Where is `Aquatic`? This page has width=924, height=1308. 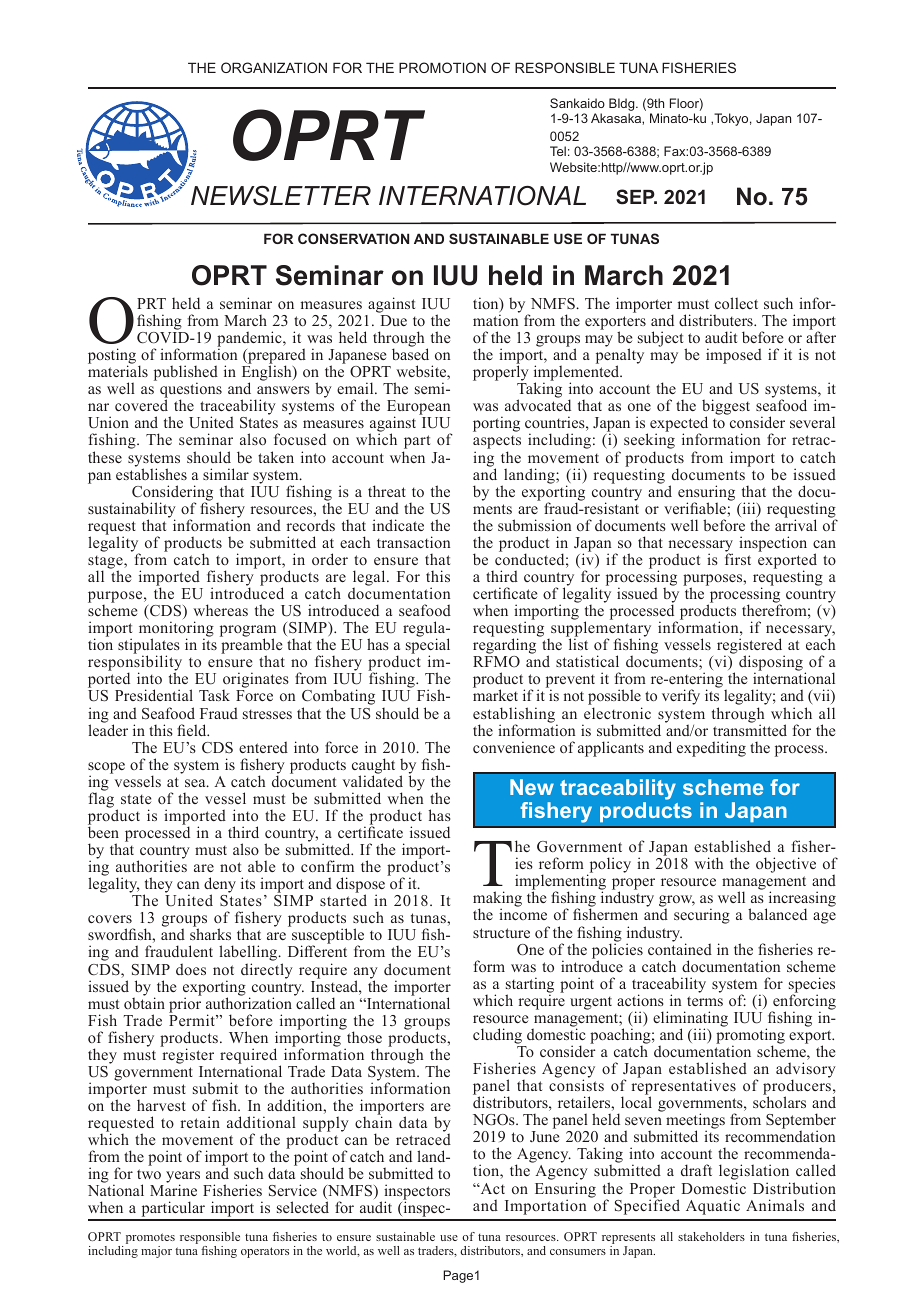
Aquatic is located at coordinates (713, 1207).
